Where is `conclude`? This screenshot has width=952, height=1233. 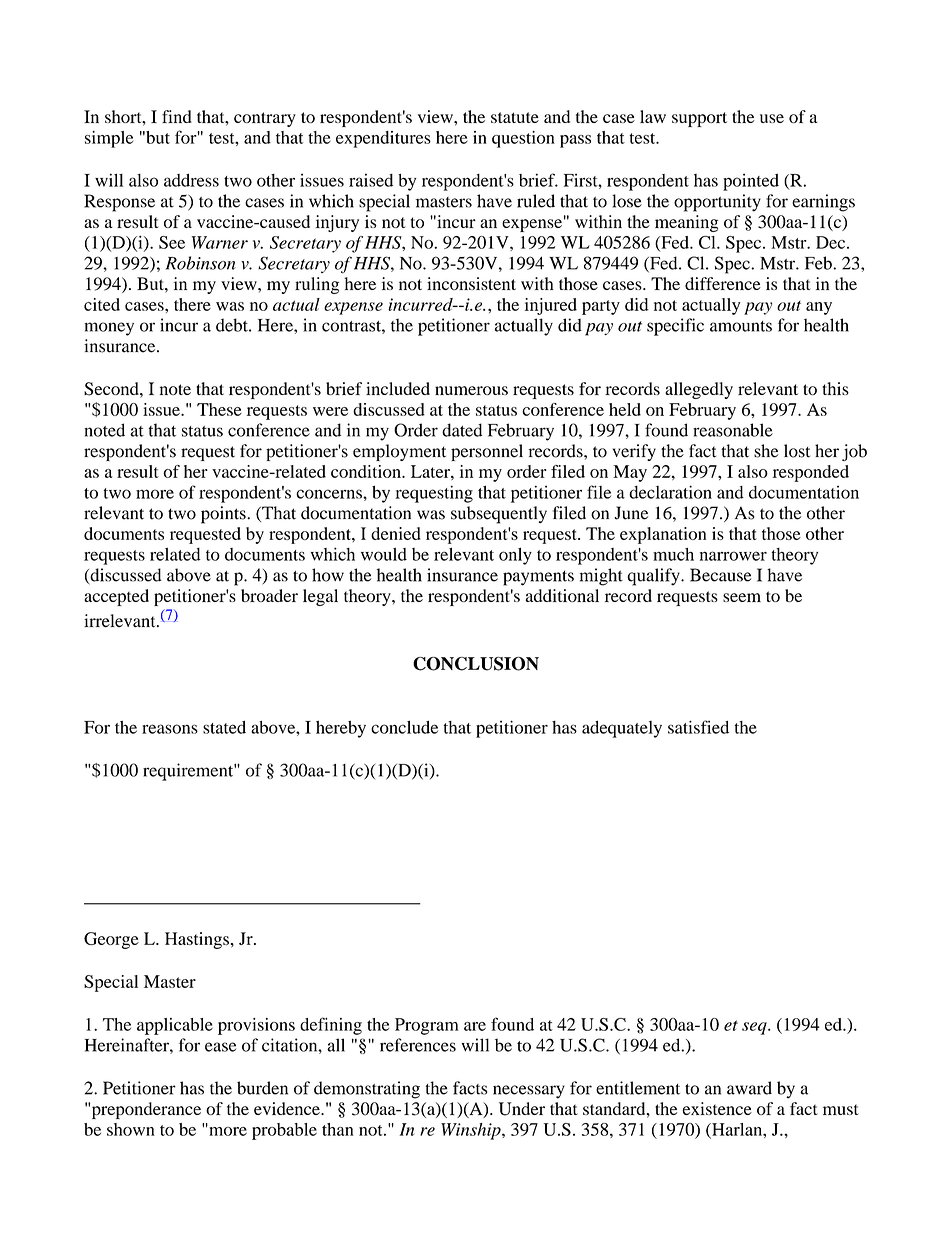 conclude is located at coordinates (404, 727).
